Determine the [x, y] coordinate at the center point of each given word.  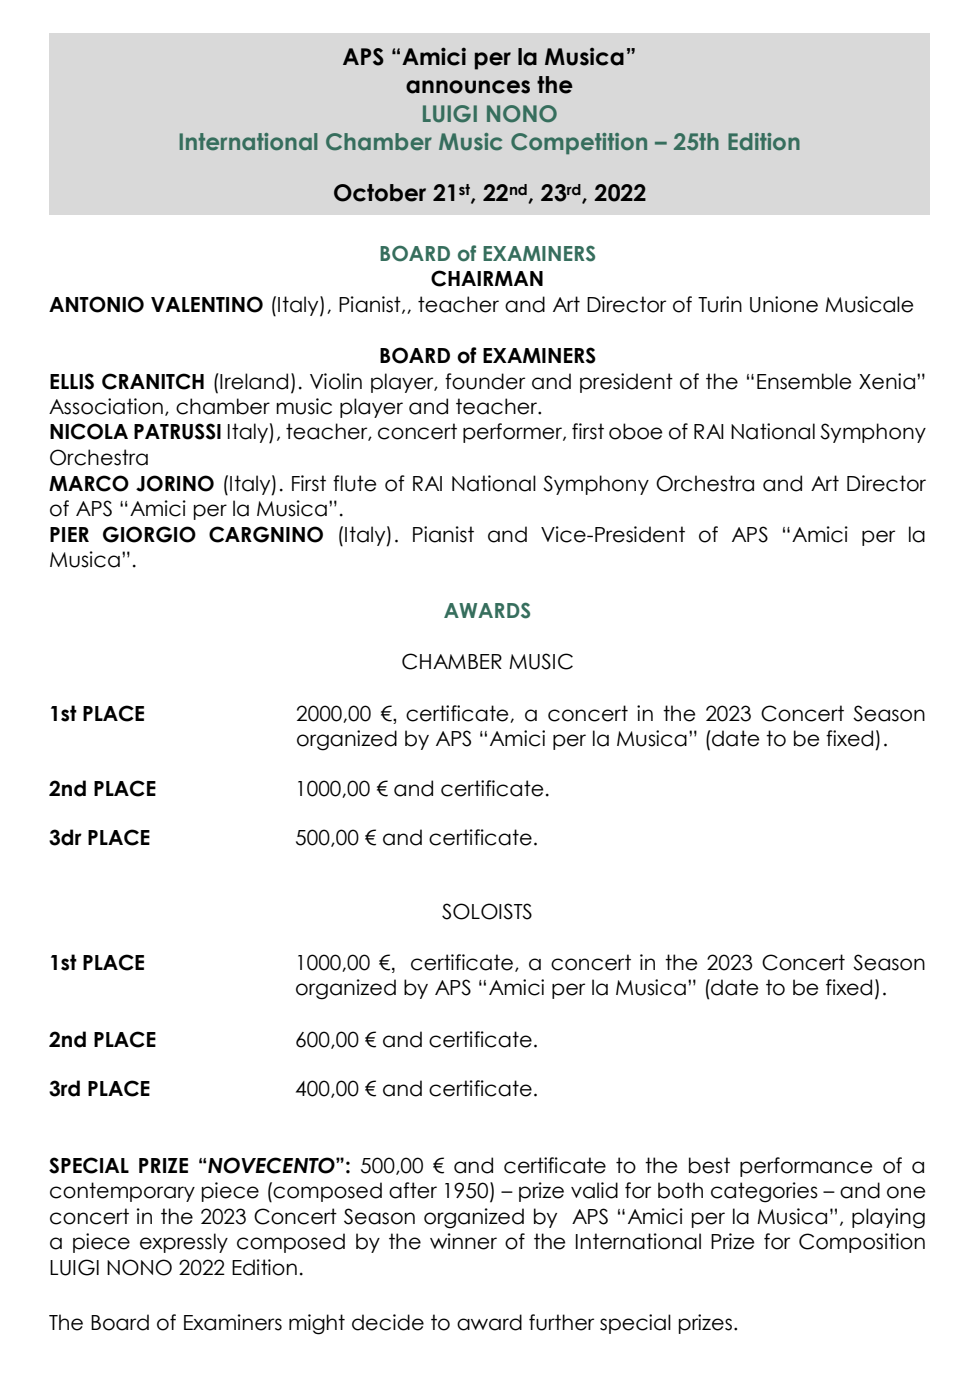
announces [468, 87]
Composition [862, 1243]
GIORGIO [149, 534]
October [380, 193]
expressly [184, 1243]
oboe [635, 431]
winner [463, 1241]
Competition [579, 144]
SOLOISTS [487, 911]
